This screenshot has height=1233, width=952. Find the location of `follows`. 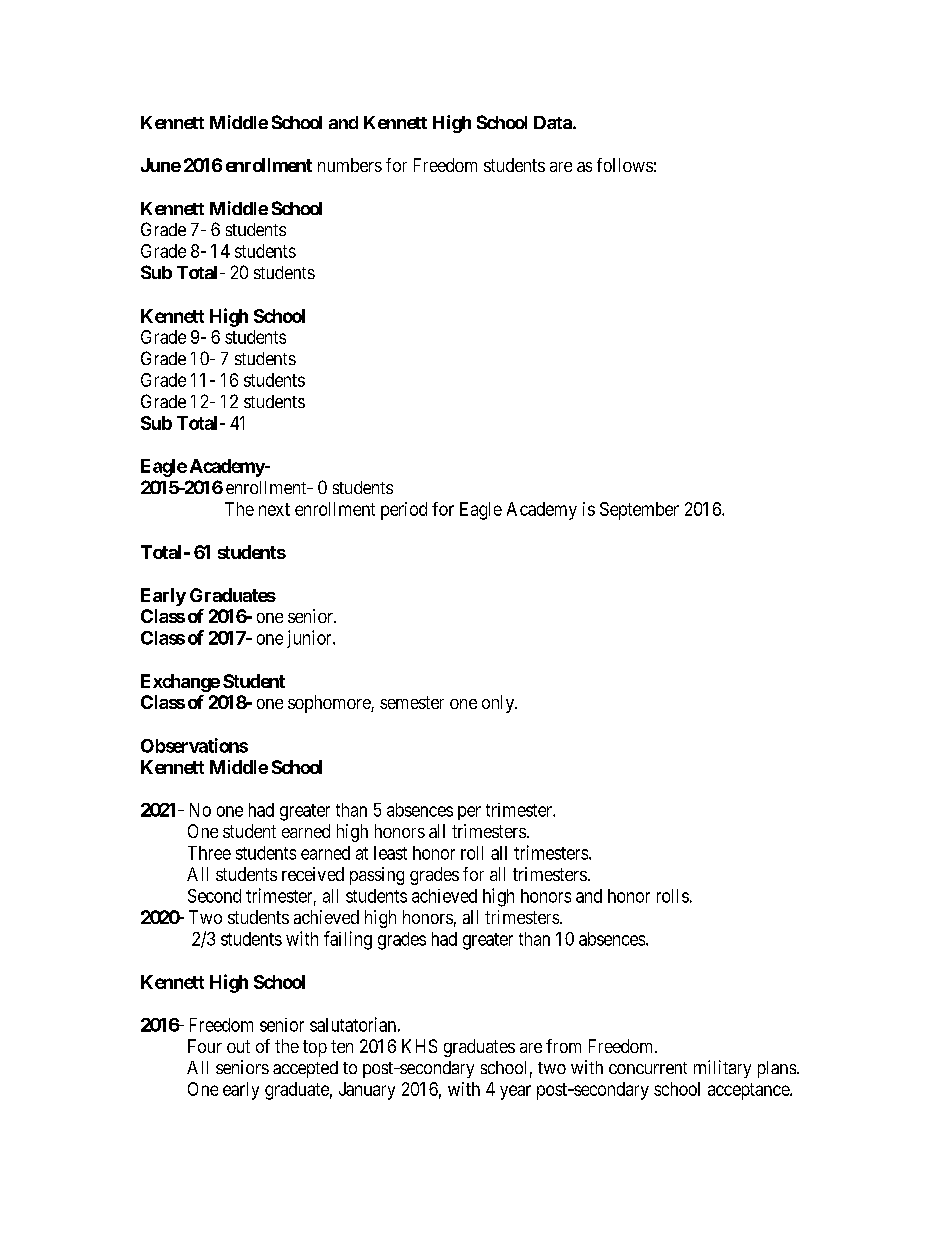

follows is located at coordinates (625, 165).
